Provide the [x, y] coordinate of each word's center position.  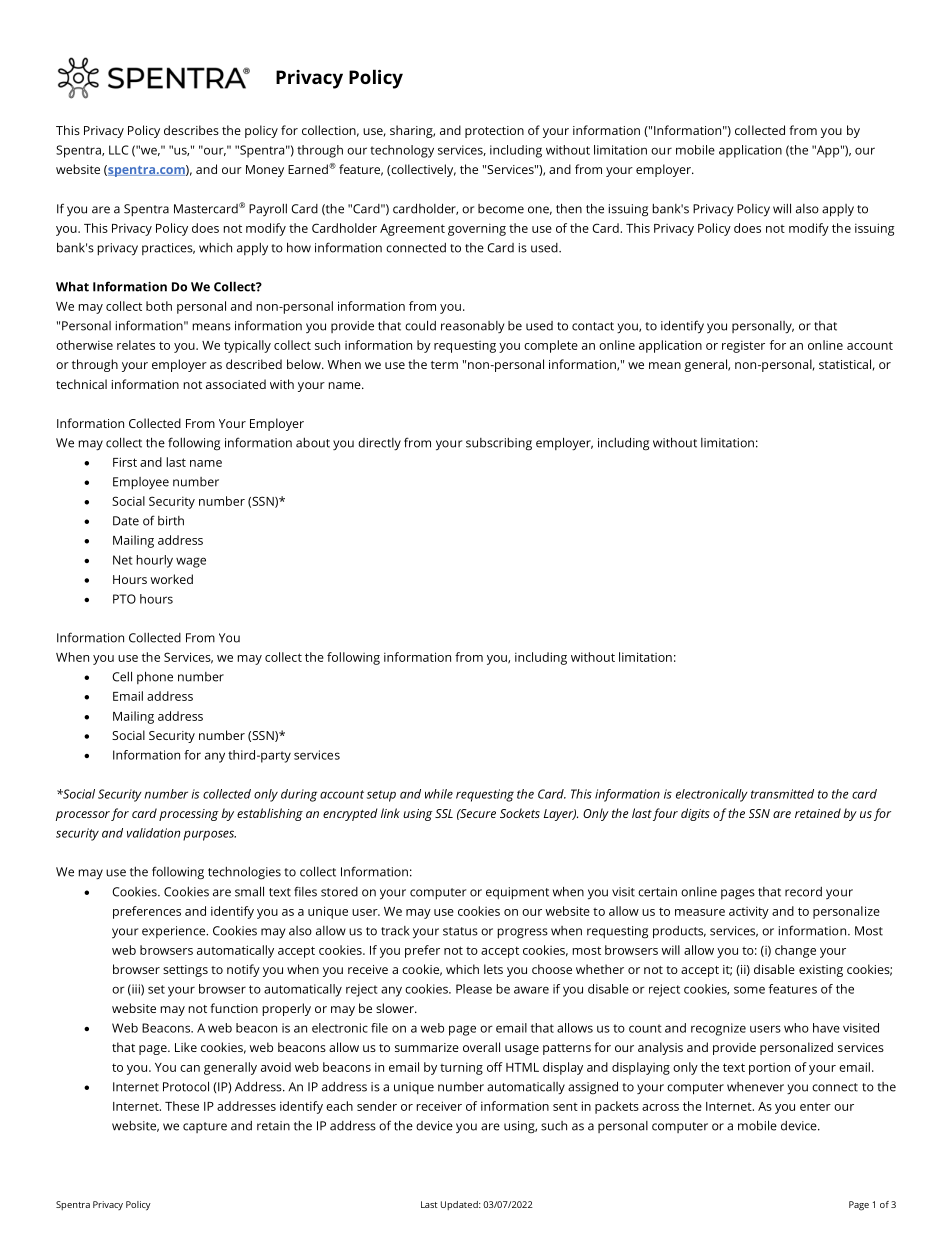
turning [461, 1068]
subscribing [499, 444]
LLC [119, 150]
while [439, 794]
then [569, 208]
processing [189, 815]
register [743, 346]
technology [402, 151]
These [182, 1106]
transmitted [782, 794]
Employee [141, 483]
